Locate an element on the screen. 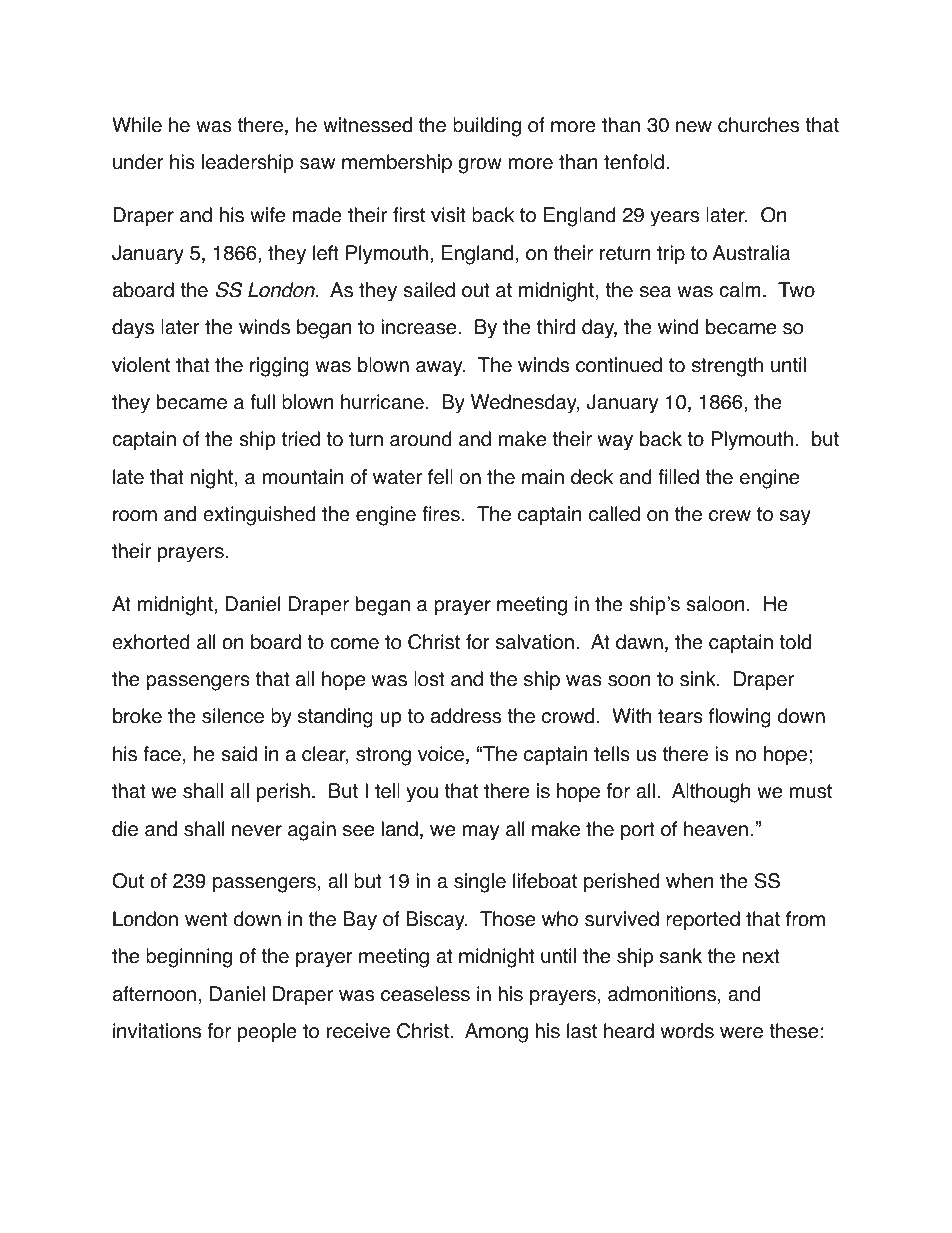 The image size is (952, 1233). saloon is located at coordinates (715, 604).
